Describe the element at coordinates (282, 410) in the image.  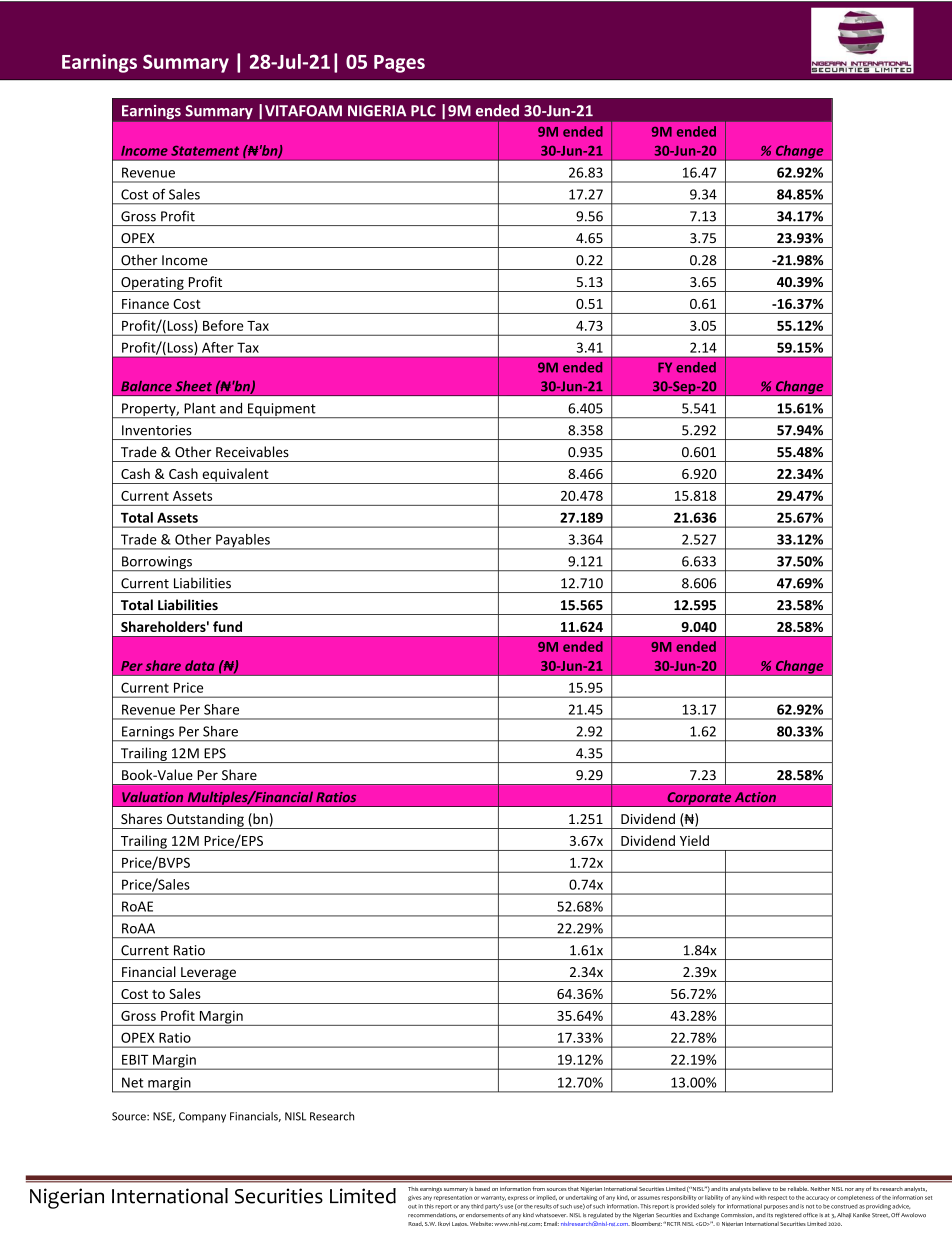
I see `Equipment` at that location.
